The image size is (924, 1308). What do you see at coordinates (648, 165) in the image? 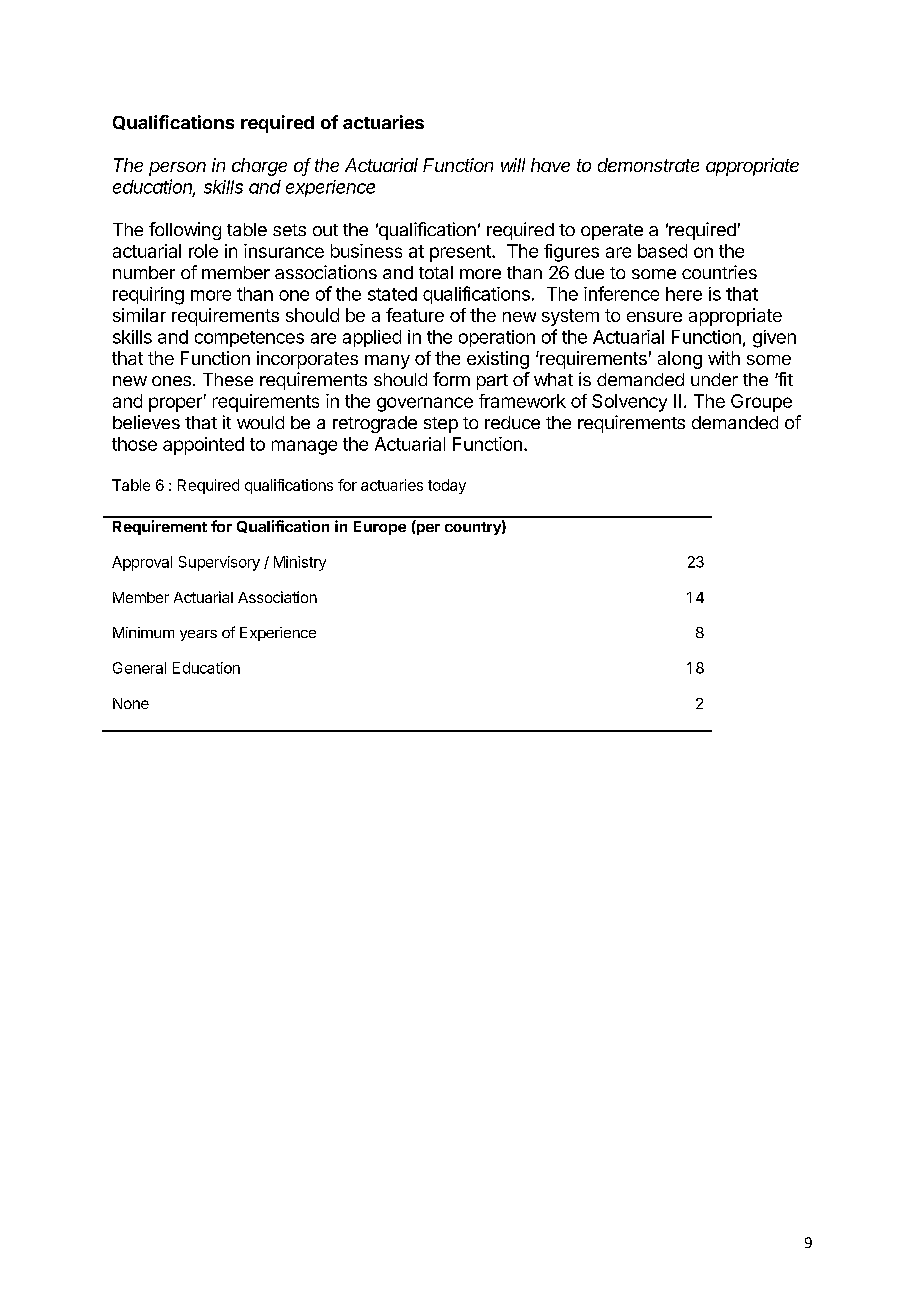
I see `demonstrate` at bounding box center [648, 165].
